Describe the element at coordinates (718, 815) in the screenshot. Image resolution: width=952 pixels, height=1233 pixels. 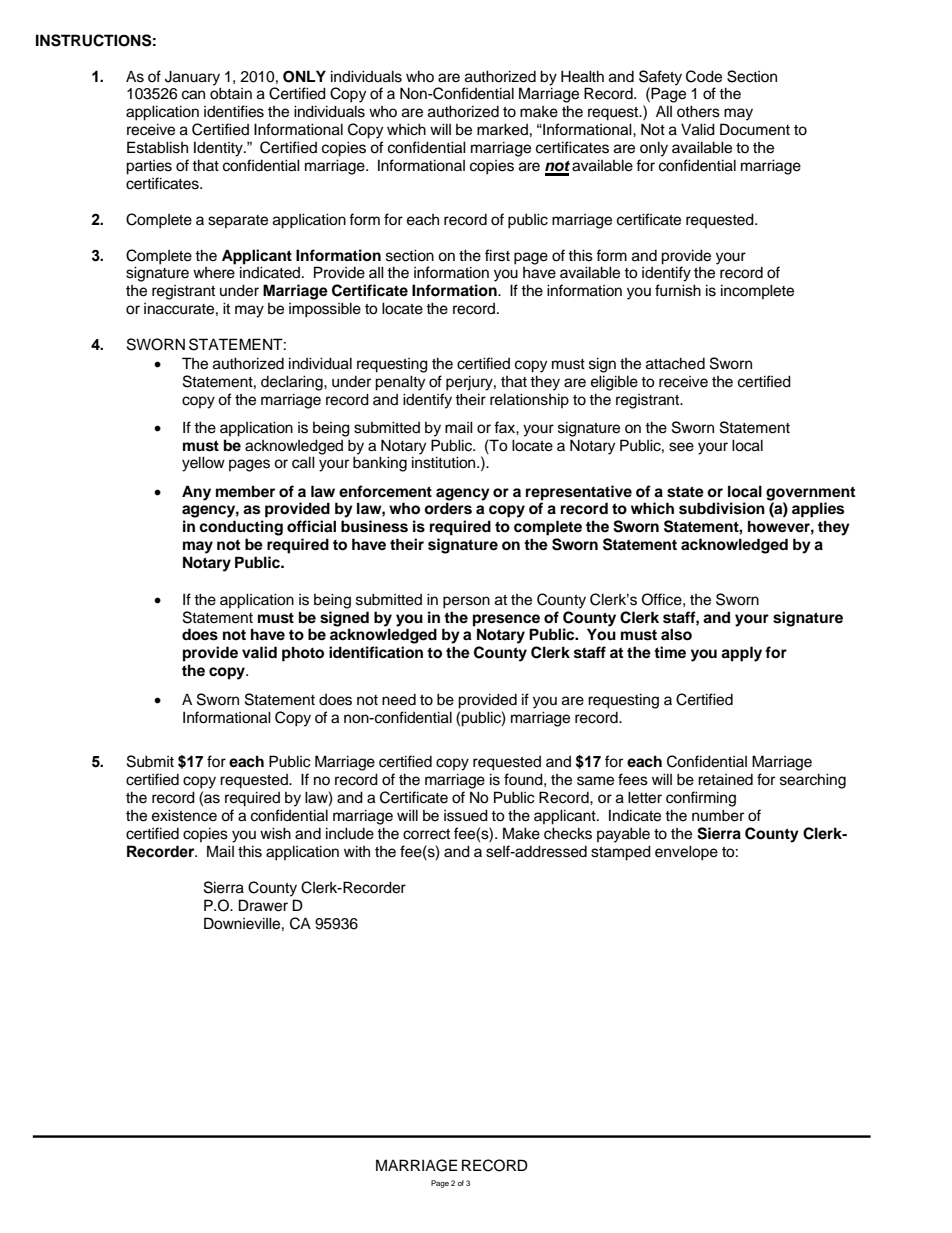
I see `number` at that location.
